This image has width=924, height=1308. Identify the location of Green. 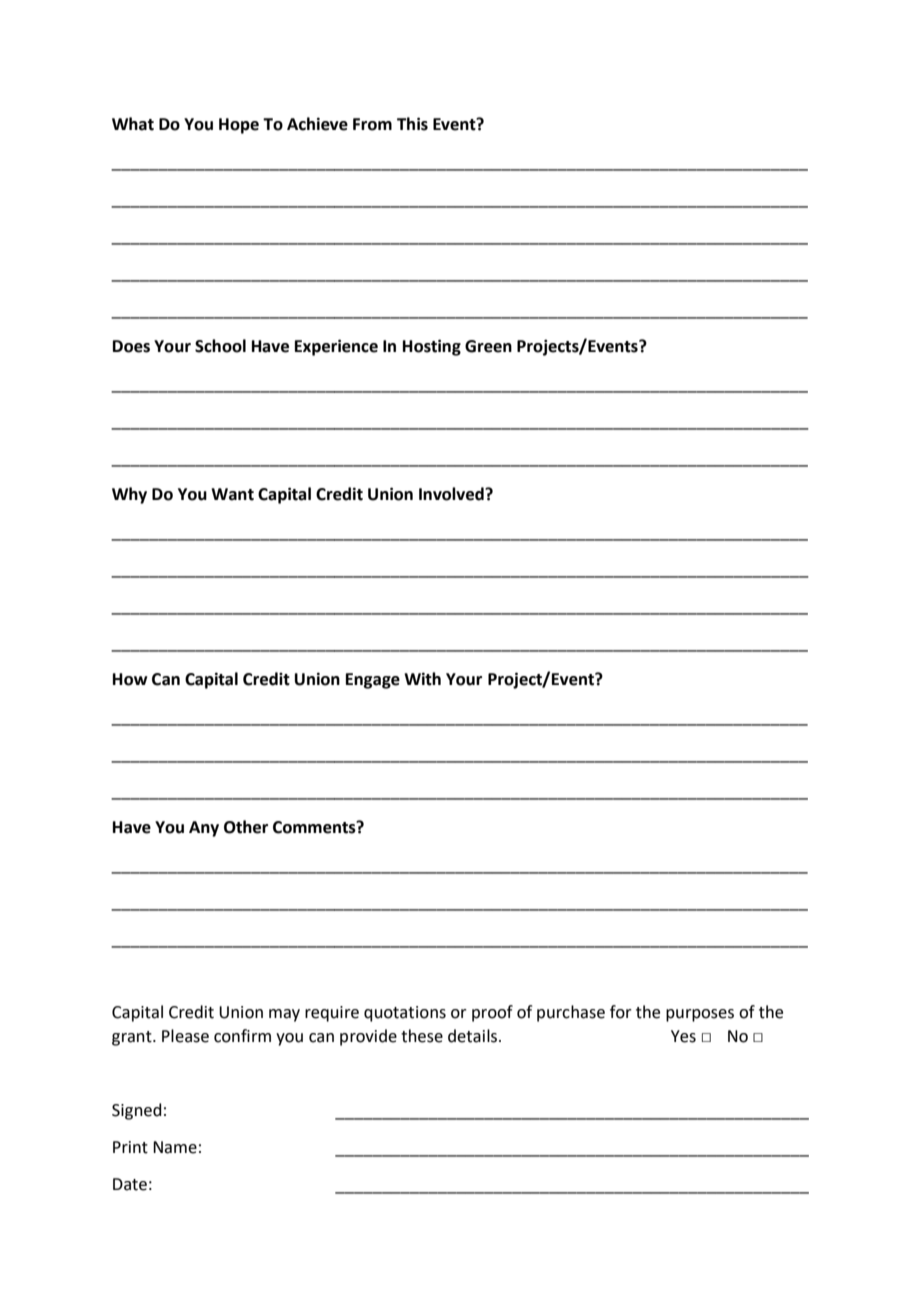
(488, 346).
